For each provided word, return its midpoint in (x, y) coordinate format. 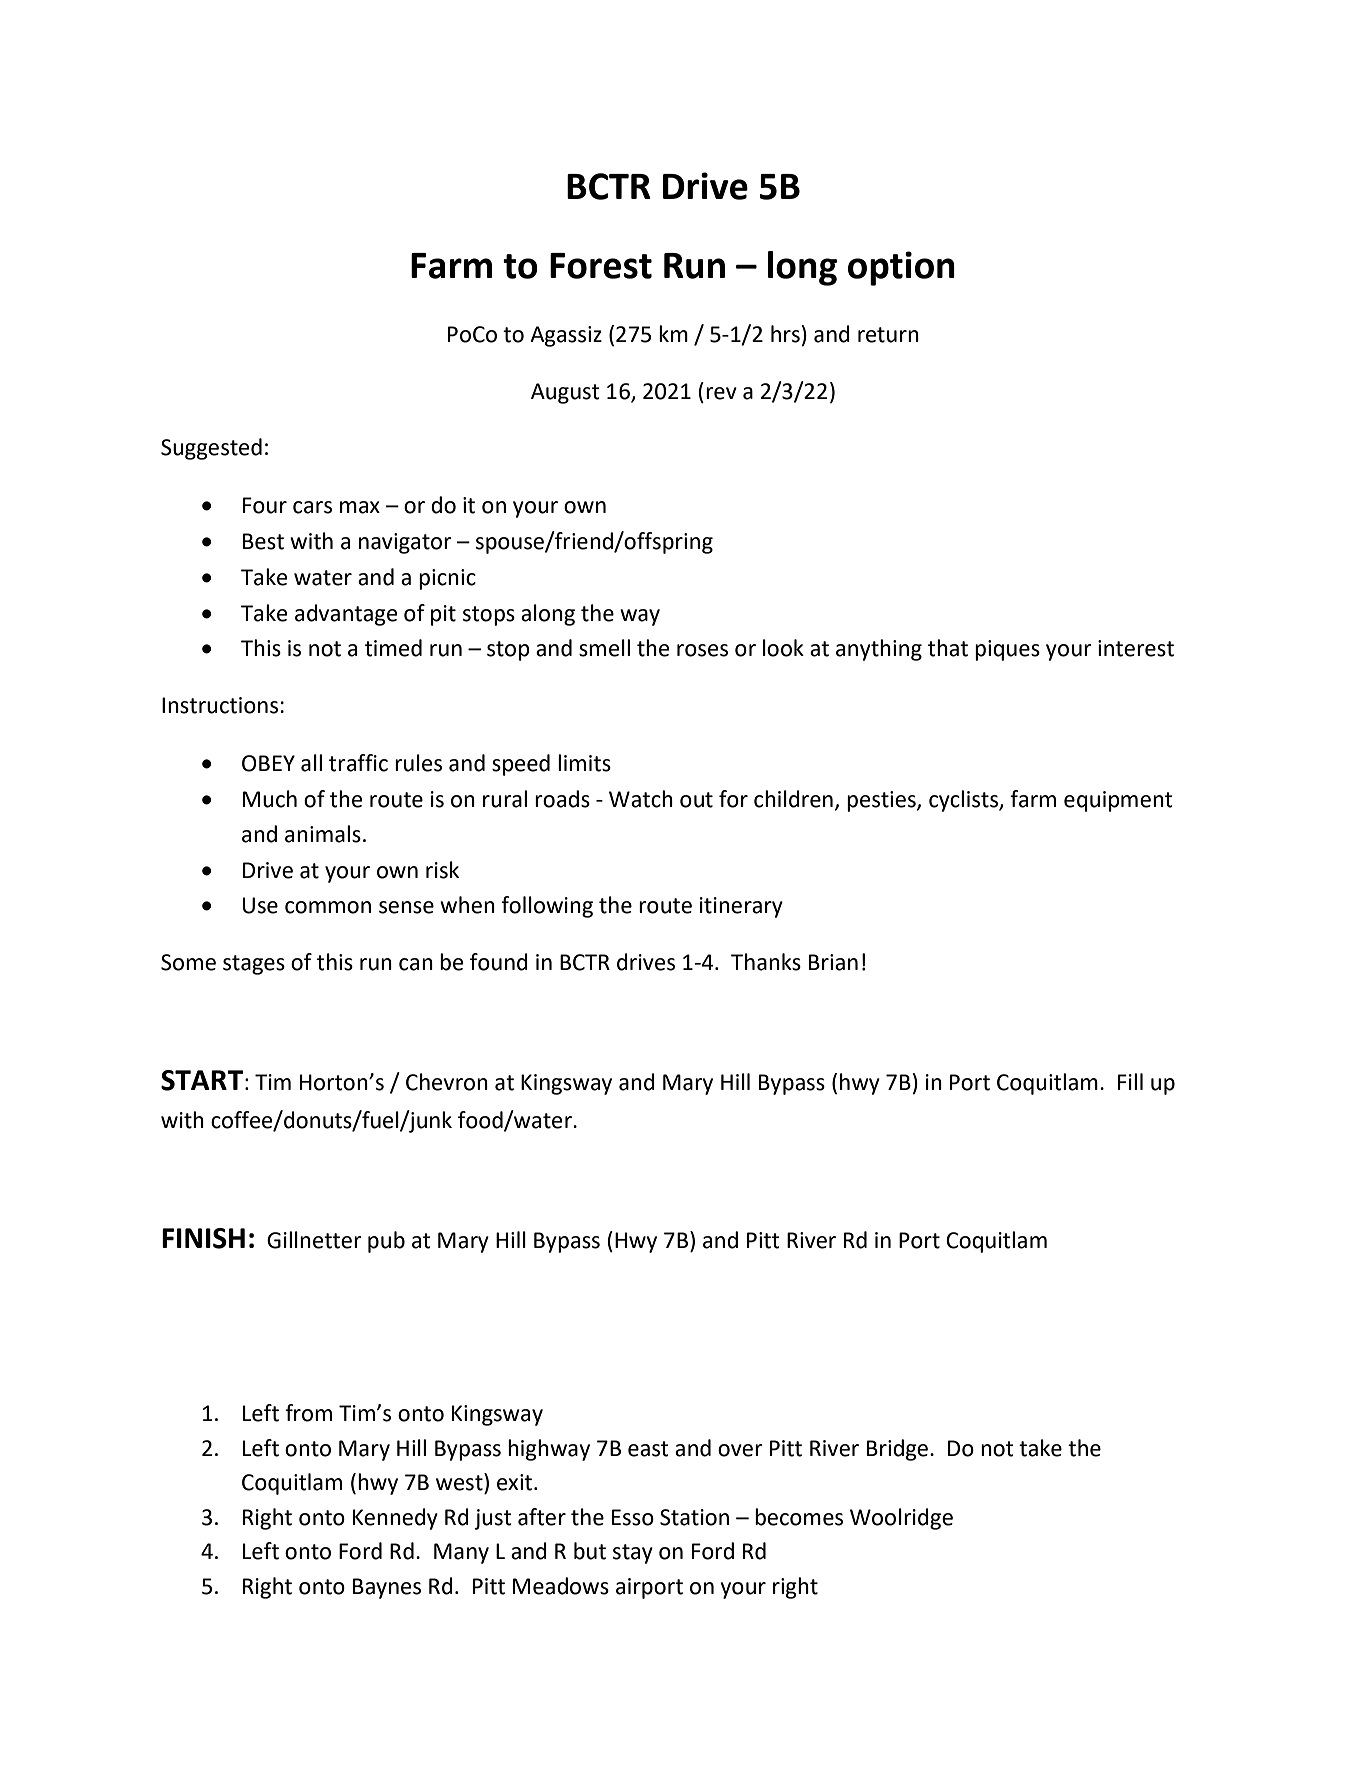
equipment (1118, 801)
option (901, 268)
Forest (601, 266)
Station (694, 1517)
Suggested (211, 449)
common (328, 907)
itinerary (741, 907)
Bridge (897, 1450)
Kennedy (395, 1519)
